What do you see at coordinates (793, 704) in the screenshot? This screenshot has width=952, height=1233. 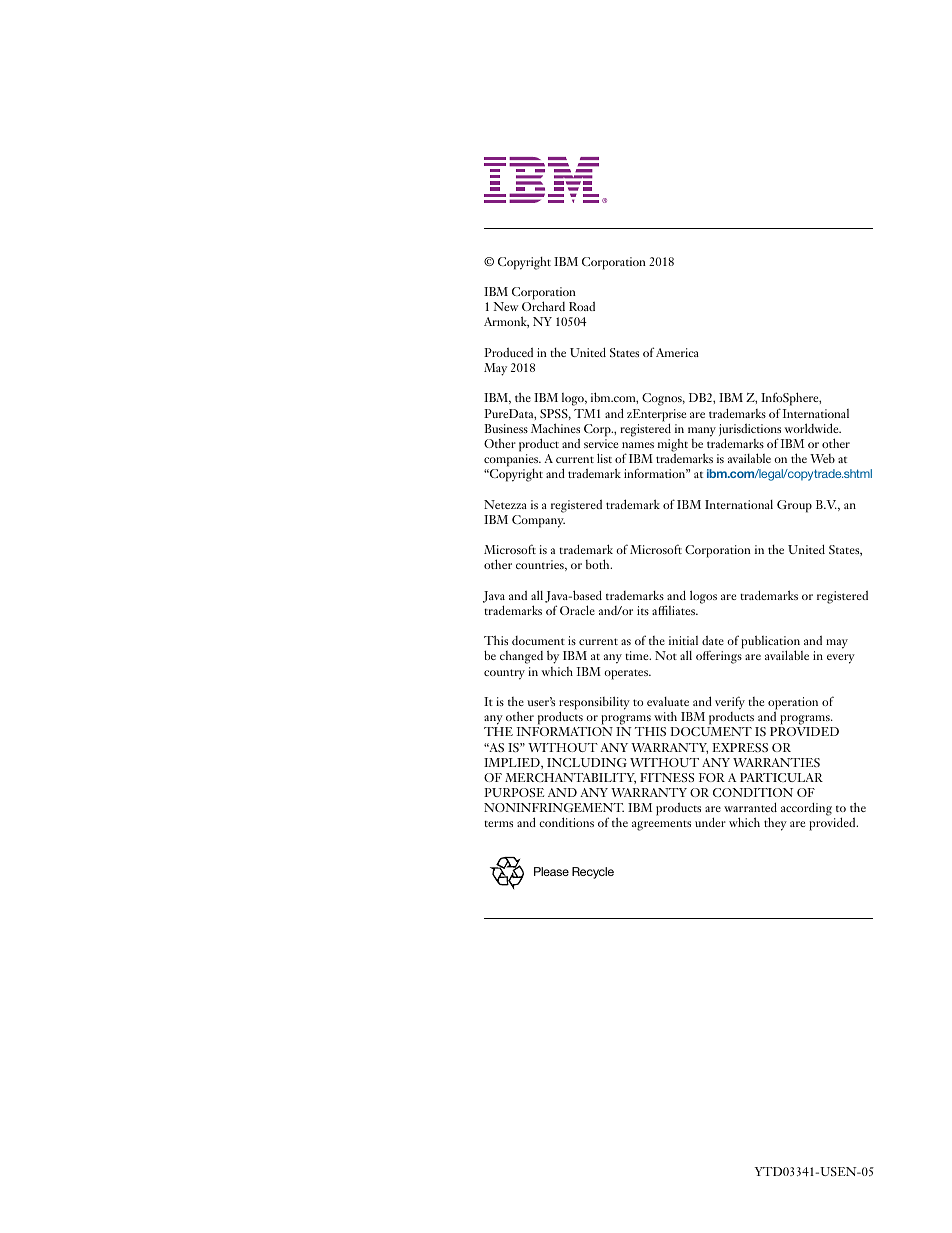 I see `operation` at bounding box center [793, 704].
